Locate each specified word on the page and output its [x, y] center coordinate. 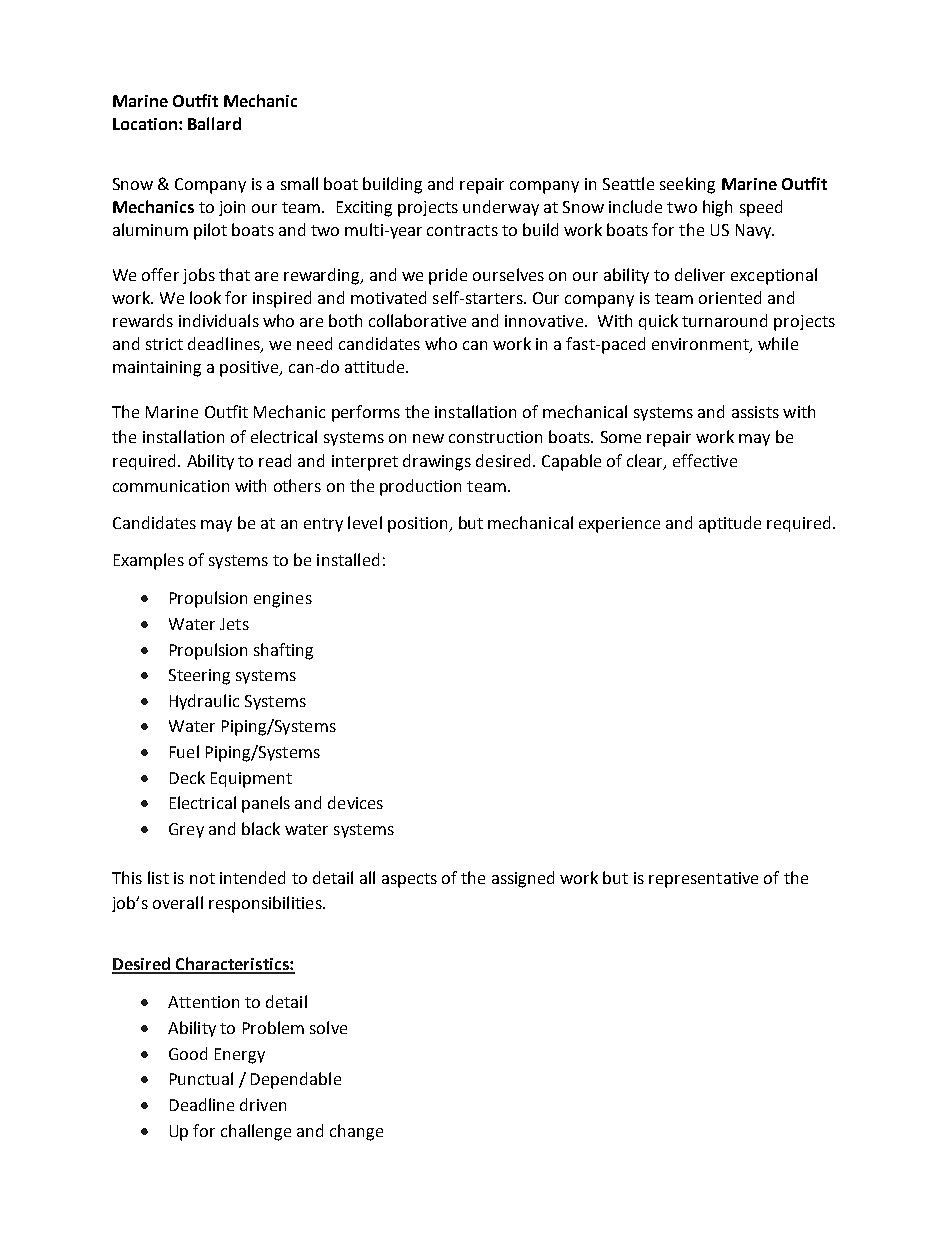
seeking [687, 185]
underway [501, 208]
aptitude [730, 524]
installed [348, 559]
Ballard [214, 123]
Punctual [201, 1078]
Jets [234, 624]
